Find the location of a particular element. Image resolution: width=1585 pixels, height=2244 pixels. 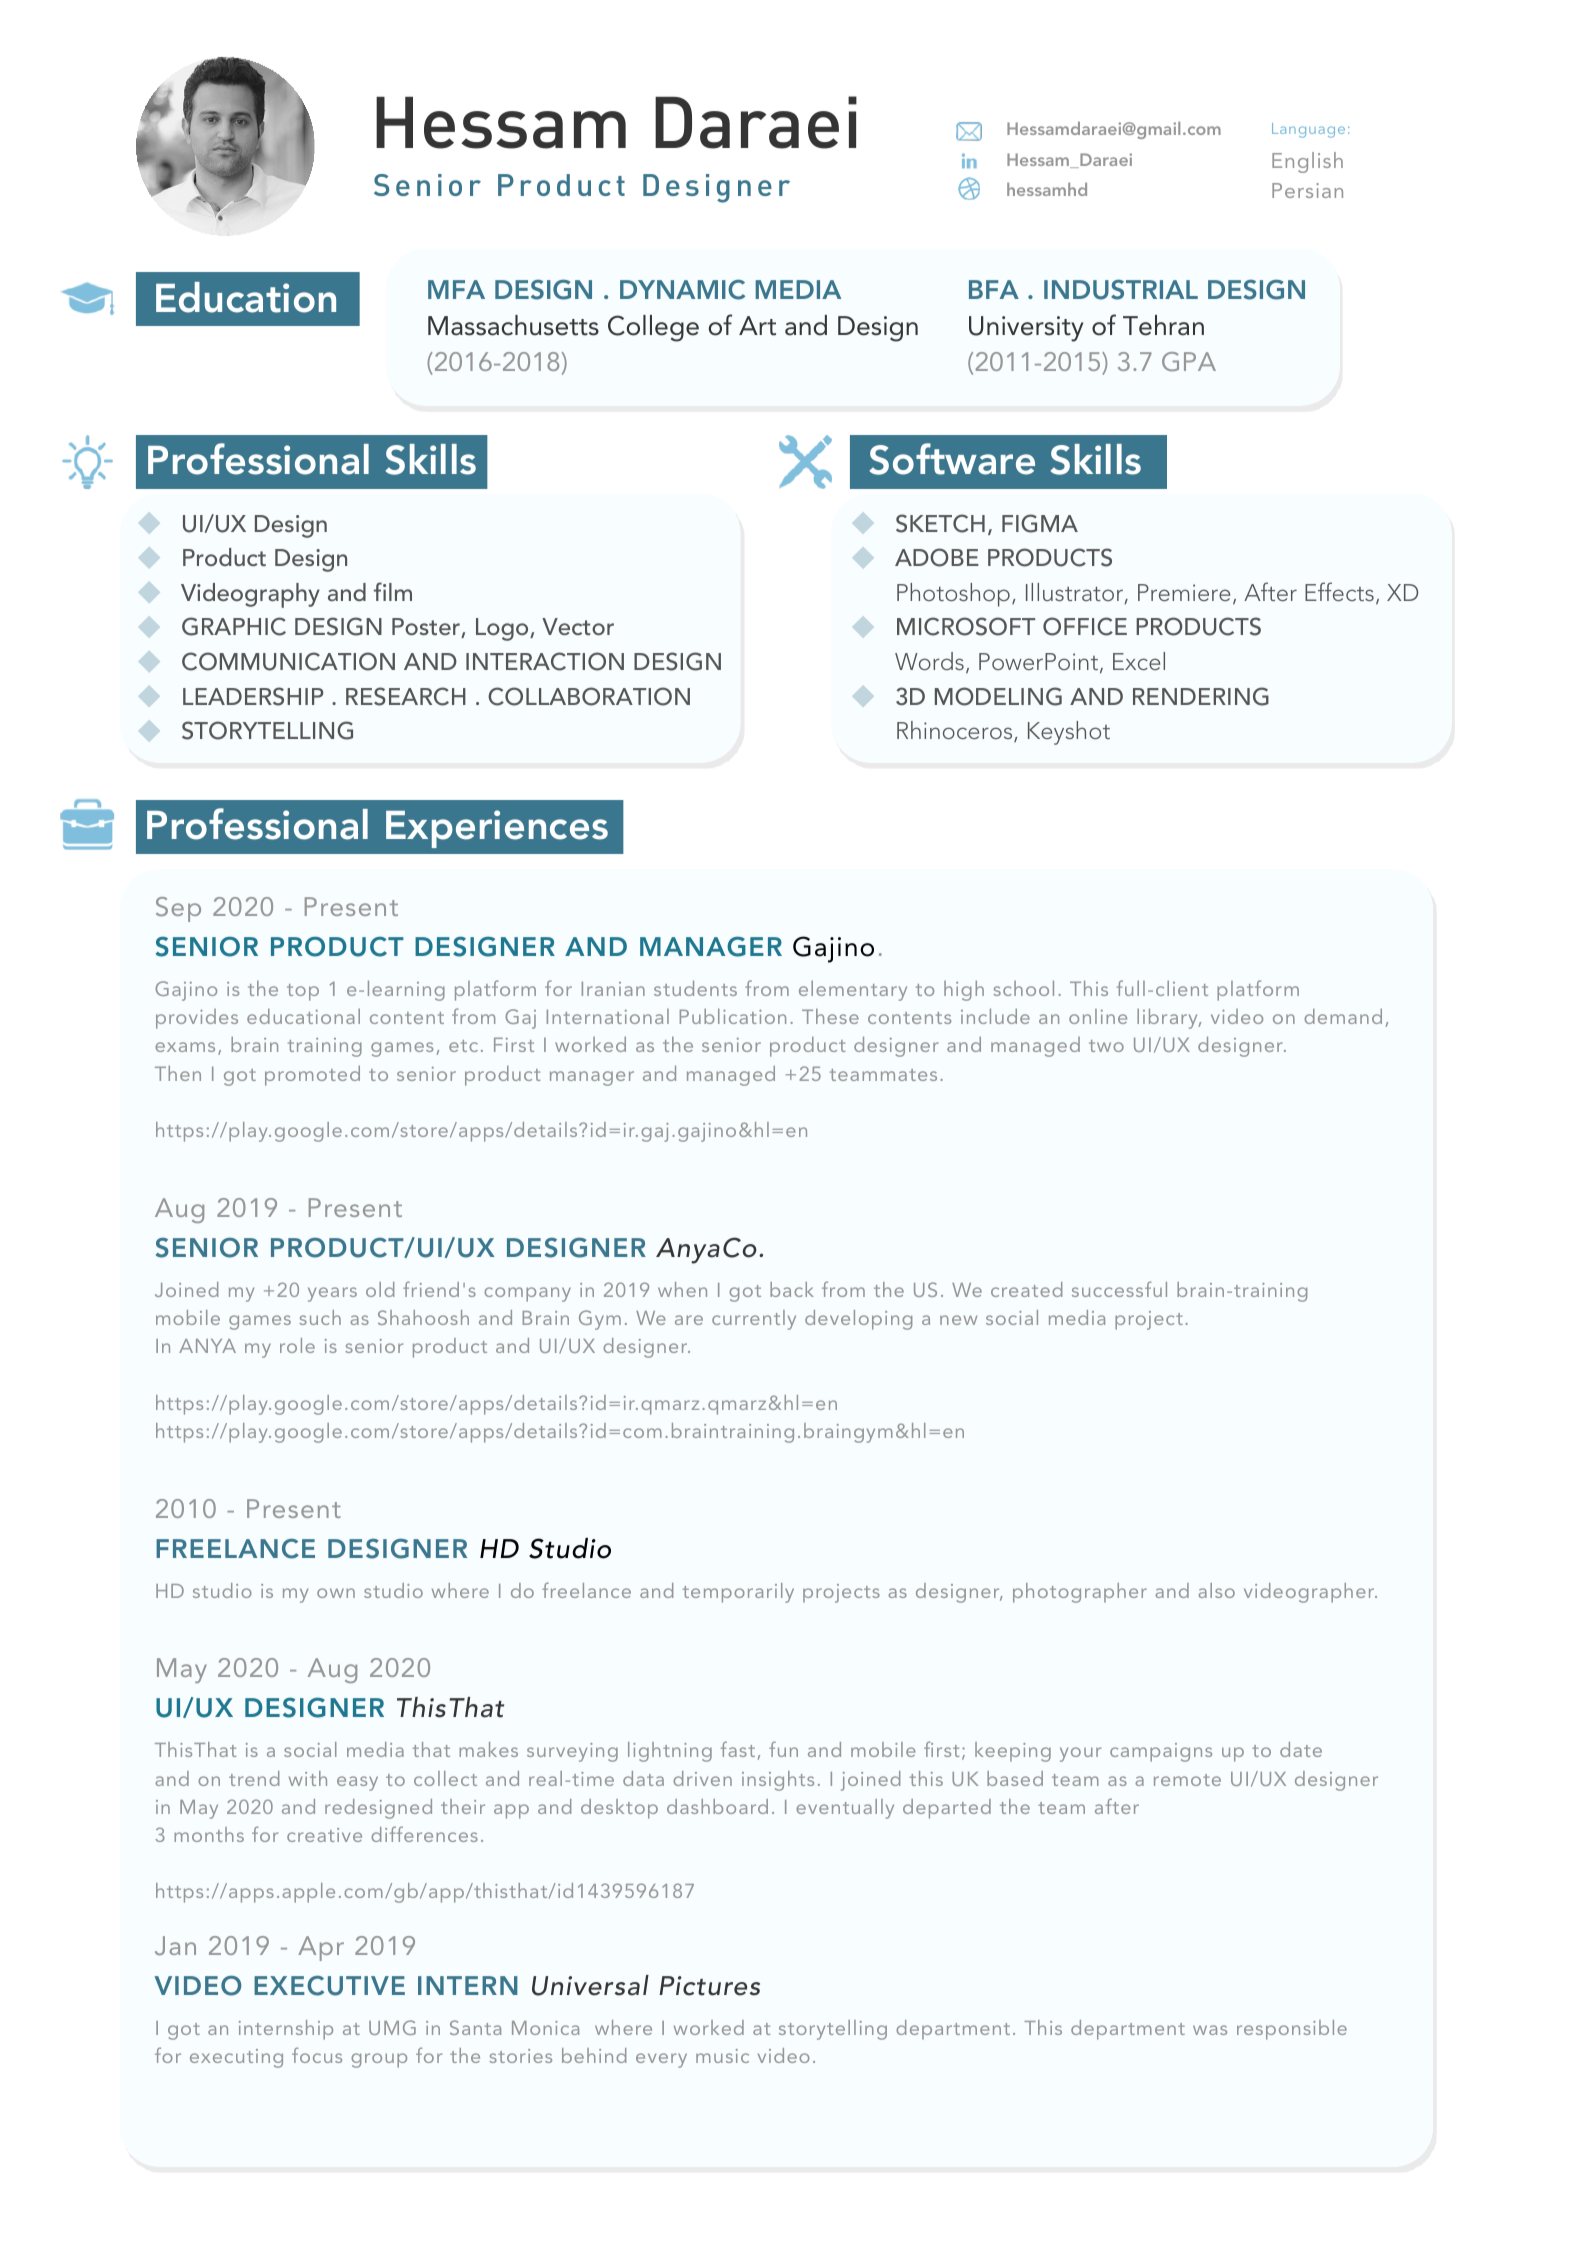

Premiere is located at coordinates (1184, 592).
